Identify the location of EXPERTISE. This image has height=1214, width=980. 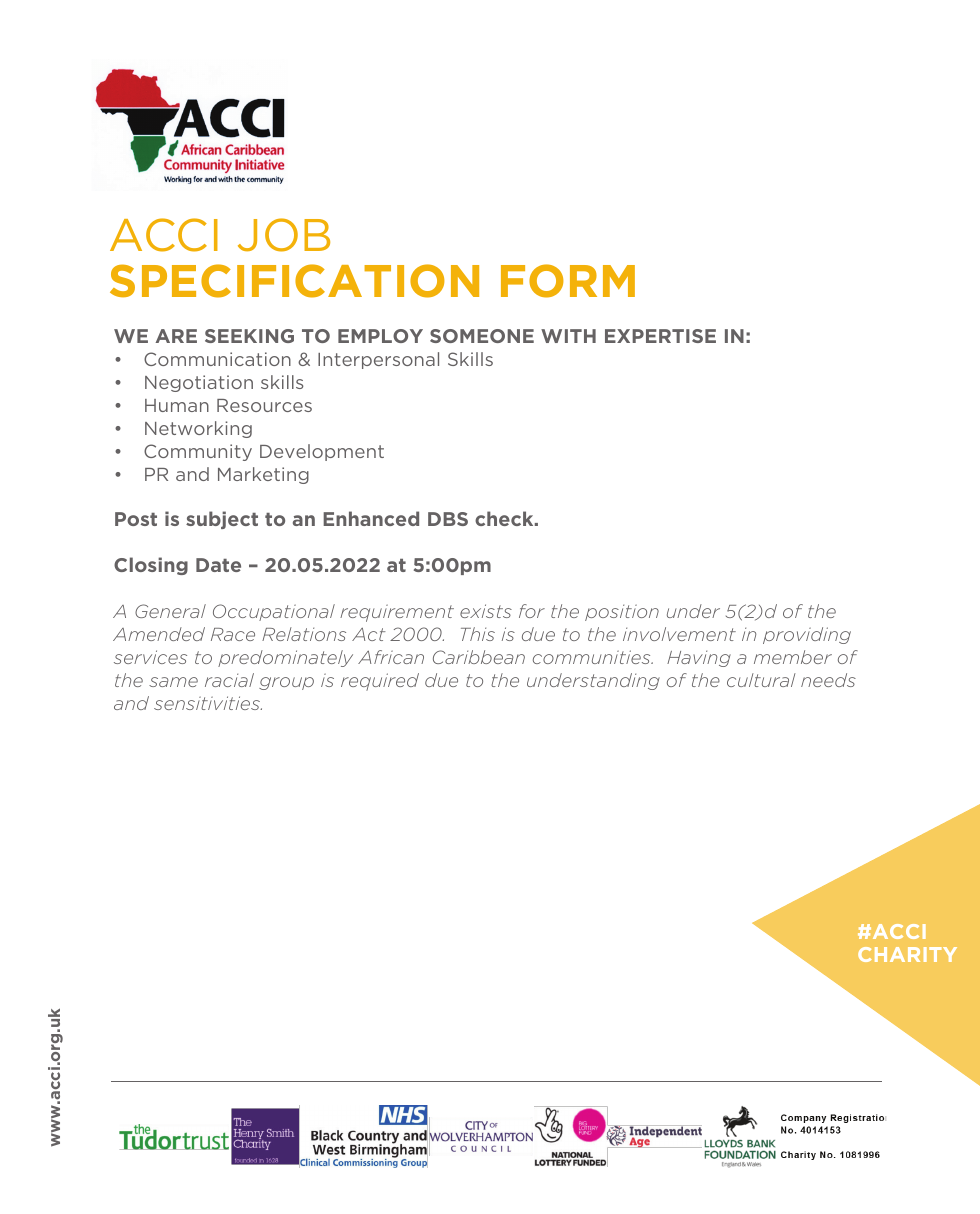
(660, 336).
